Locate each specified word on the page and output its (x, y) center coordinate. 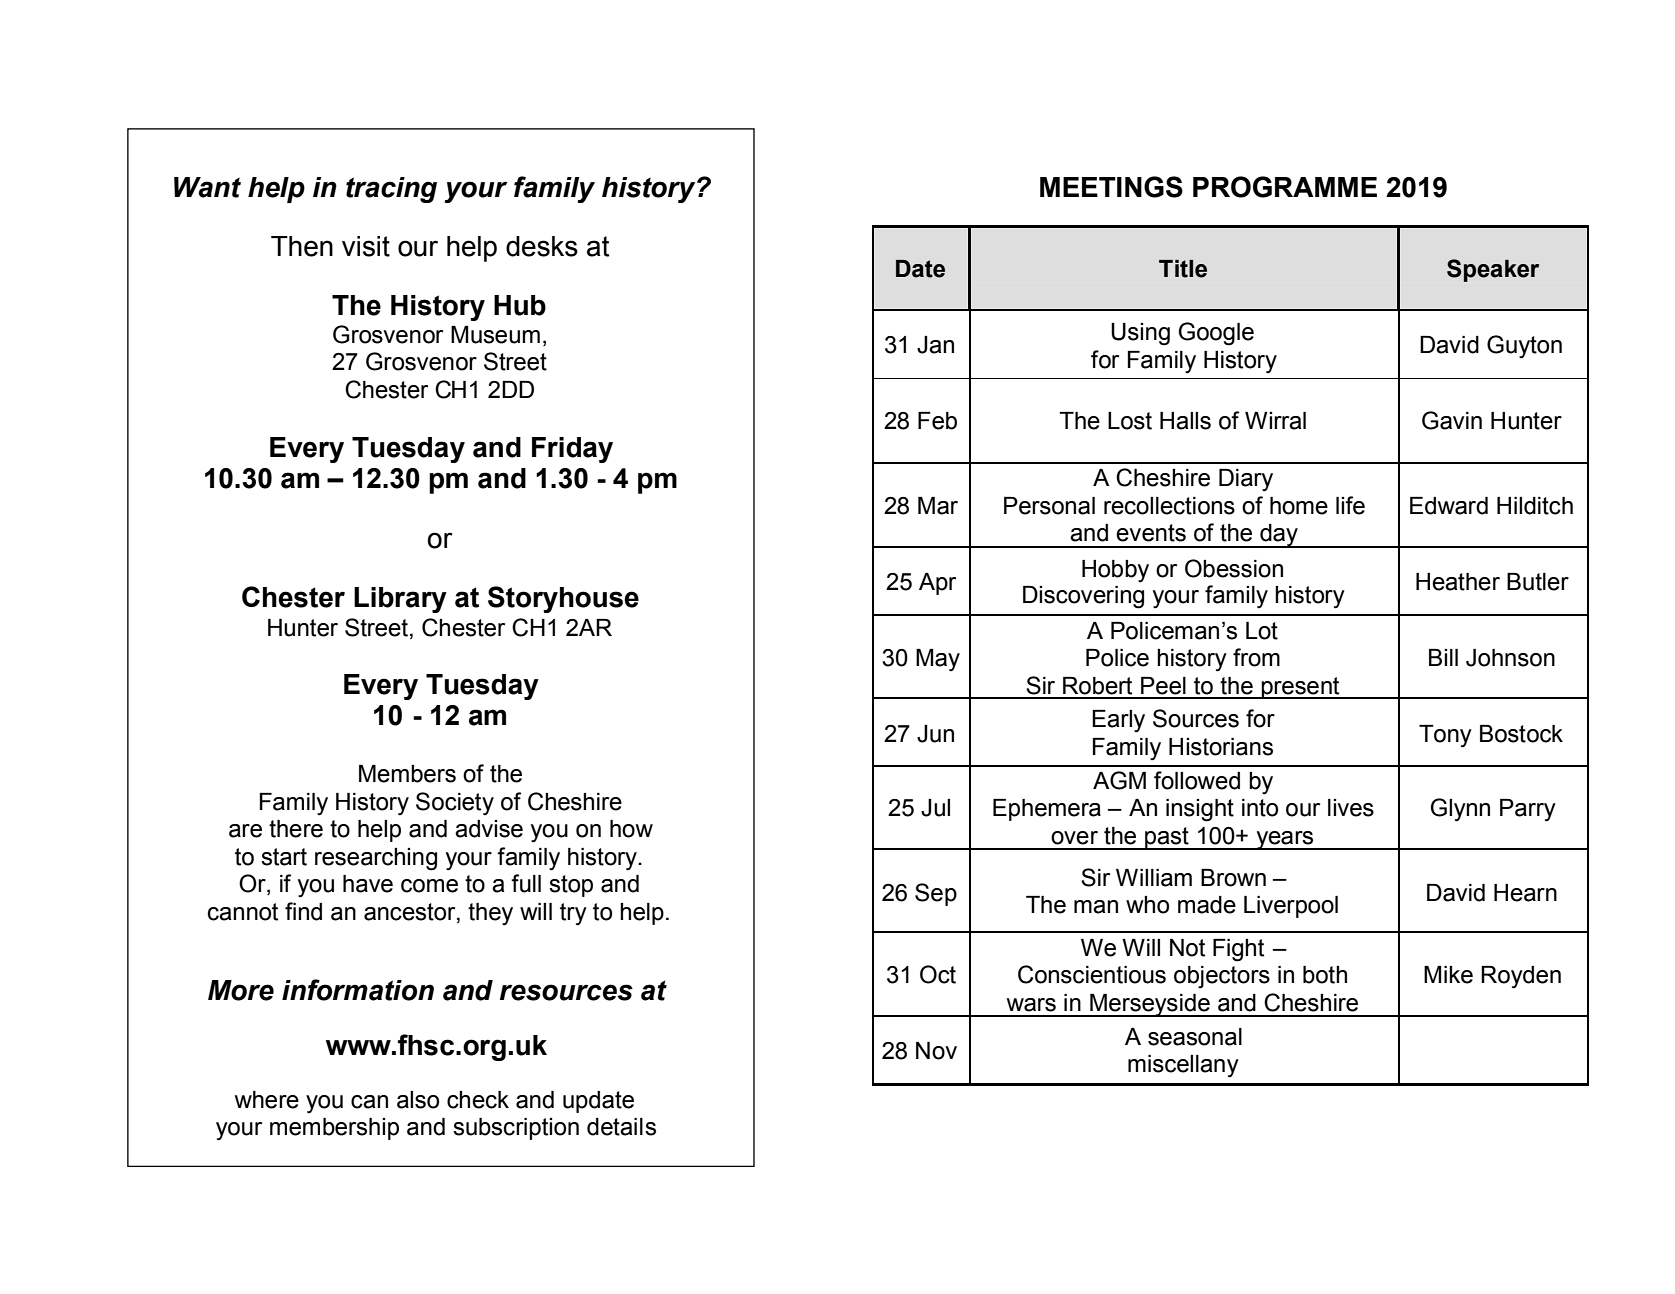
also (418, 1100)
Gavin (1452, 420)
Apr (937, 584)
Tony (1445, 736)
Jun (935, 734)
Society (455, 804)
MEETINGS (1111, 187)
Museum (495, 335)
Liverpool (1291, 907)
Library (400, 600)
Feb (937, 421)
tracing (391, 190)
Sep (936, 894)
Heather (1458, 582)
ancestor (411, 912)
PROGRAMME (1285, 187)
